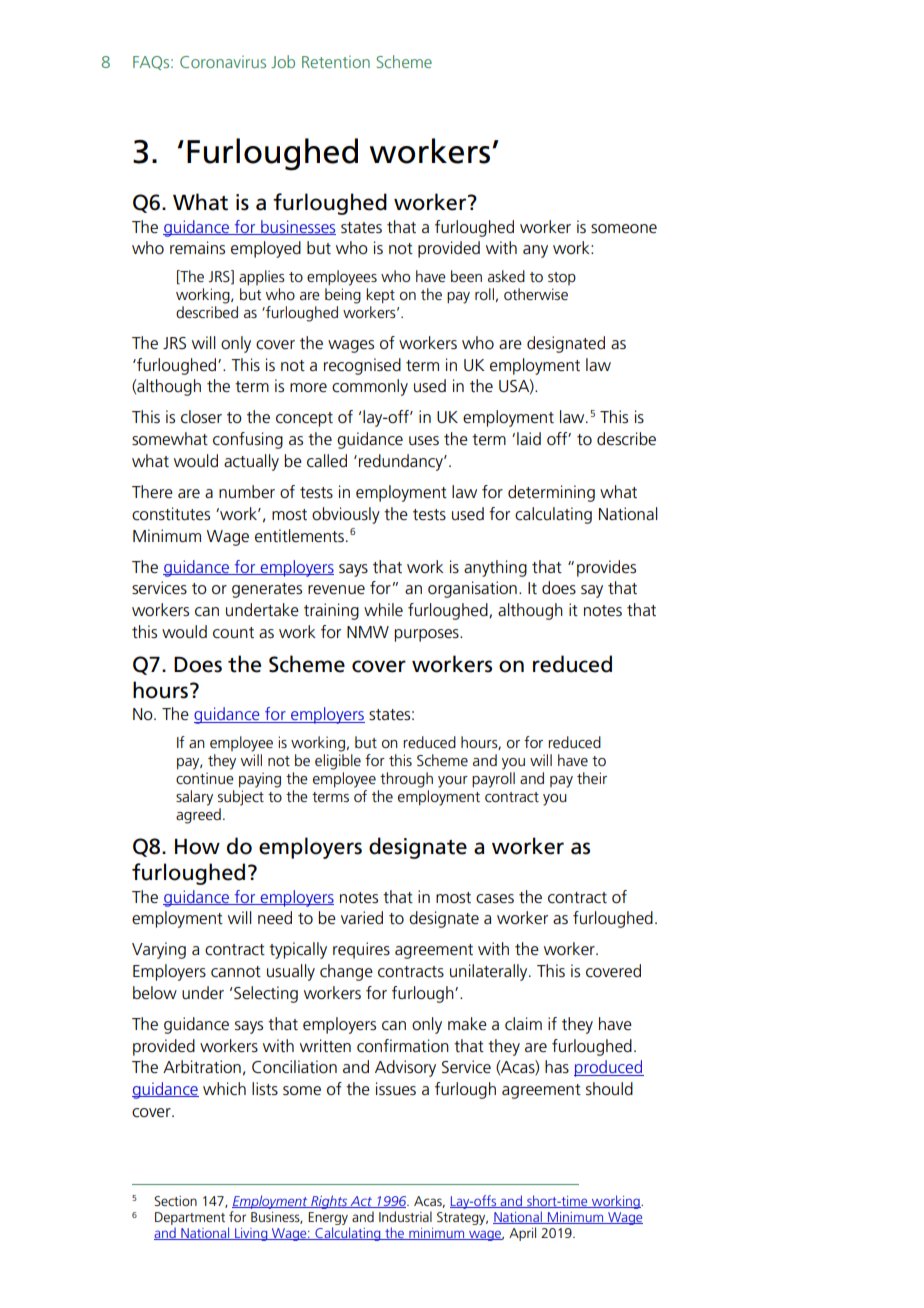 The height and width of the document is (1308, 924). What do you see at coordinates (362, 917) in the document?
I see `varied` at bounding box center [362, 917].
